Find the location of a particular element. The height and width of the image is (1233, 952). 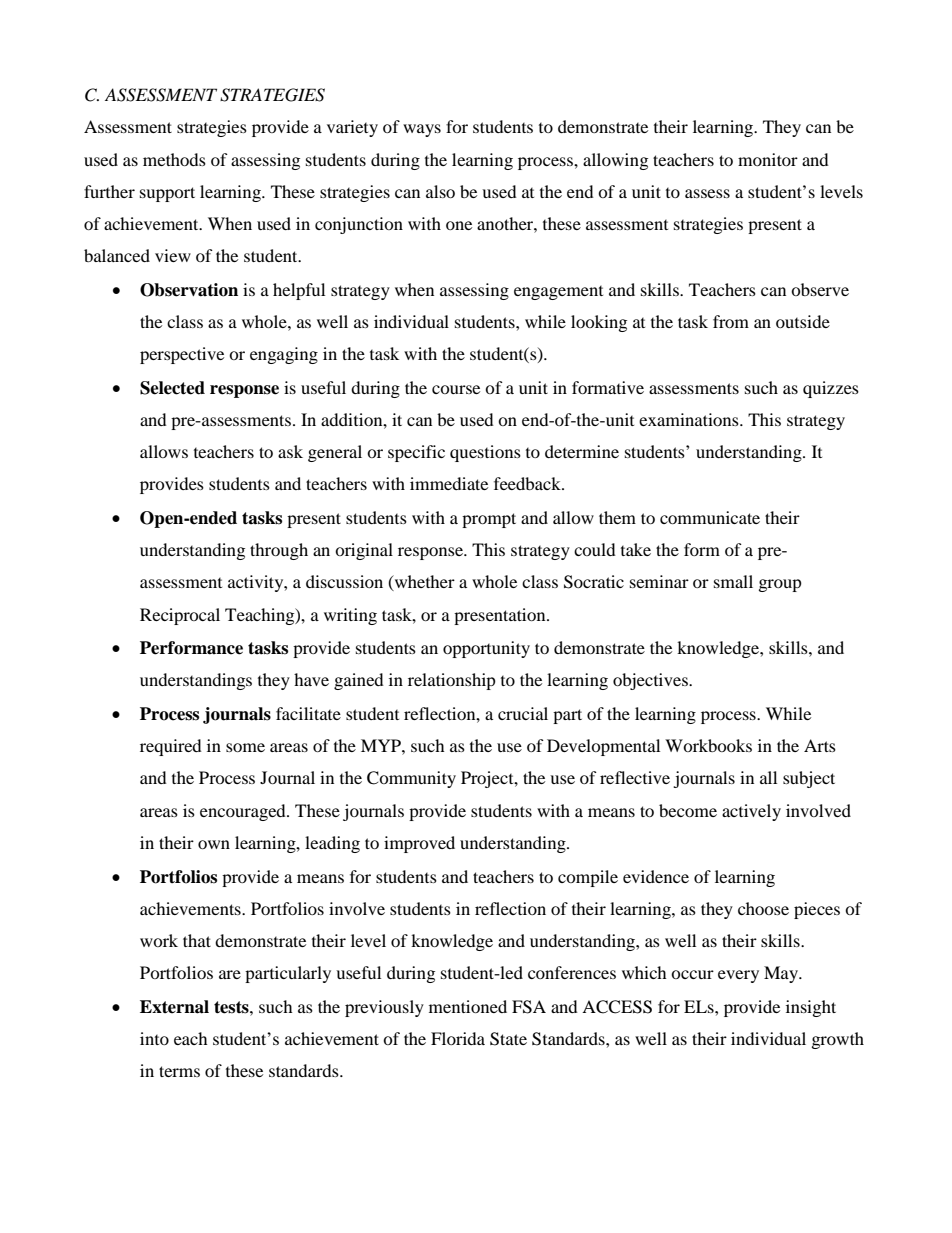

monitor is located at coordinates (768, 159).
